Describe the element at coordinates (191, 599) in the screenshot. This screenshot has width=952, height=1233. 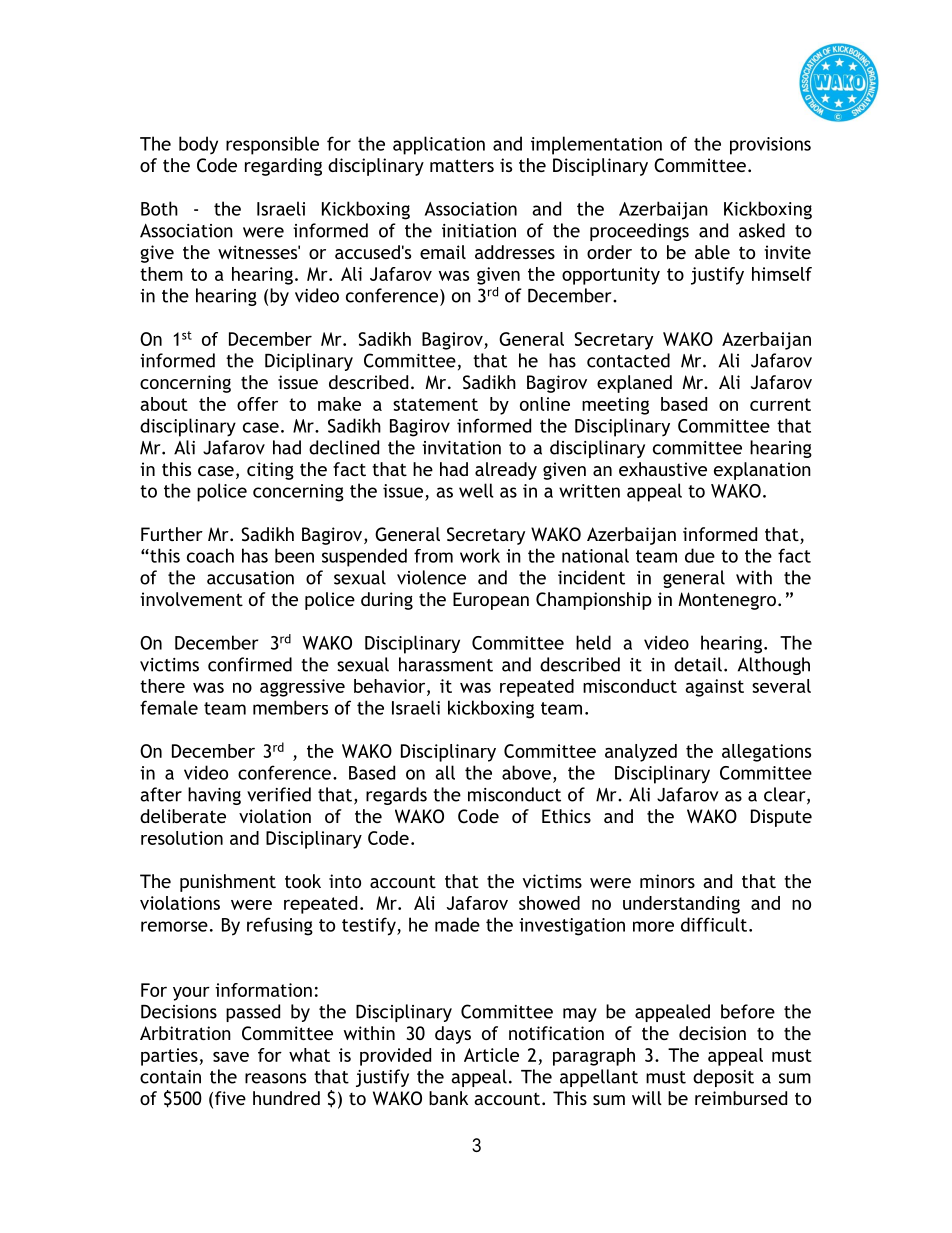
I see `involvement` at that location.
